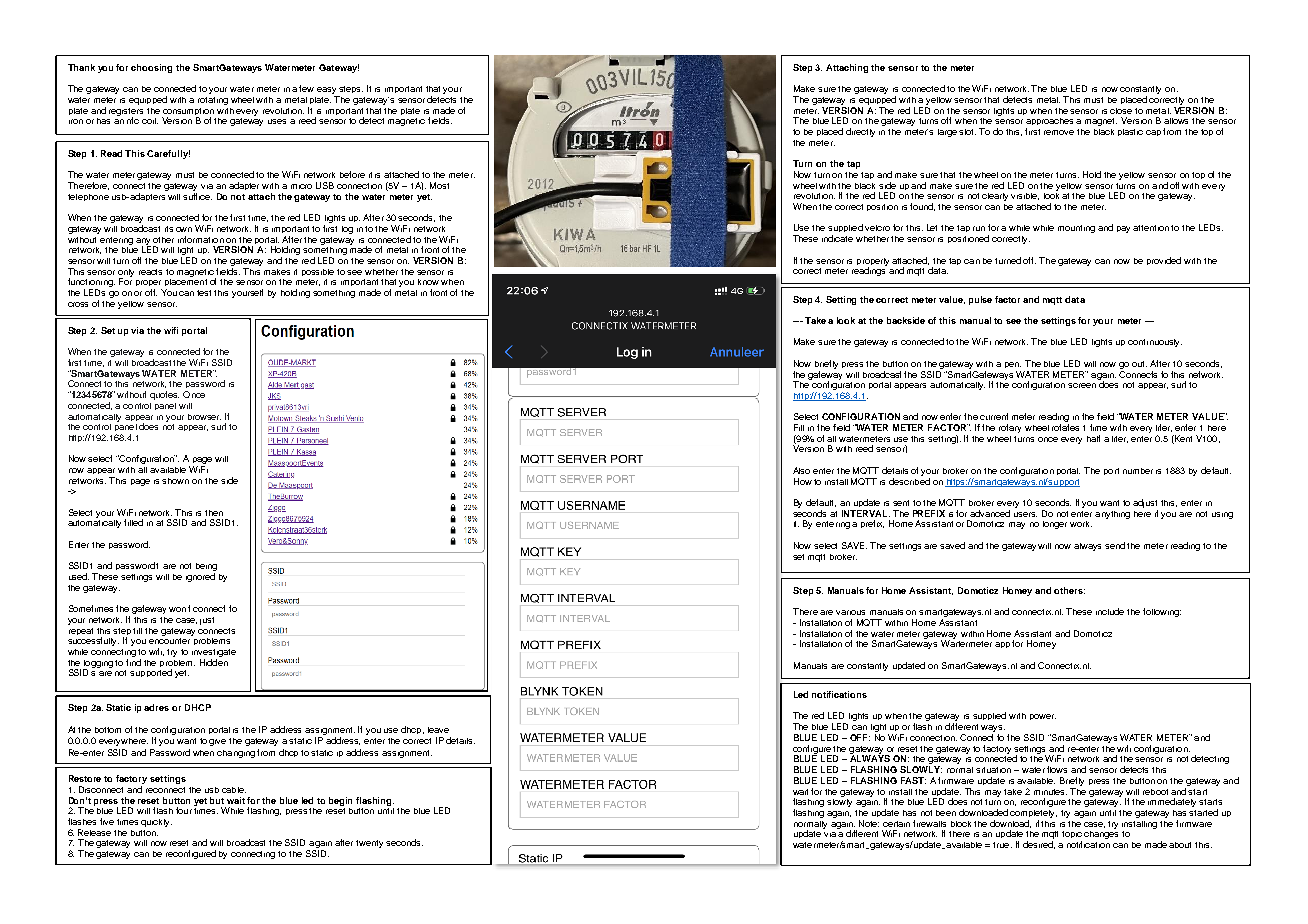 Image resolution: width=1308 pixels, height=924 pixels. What do you see at coordinates (184, 810) in the screenshot?
I see `four` at bounding box center [184, 810].
